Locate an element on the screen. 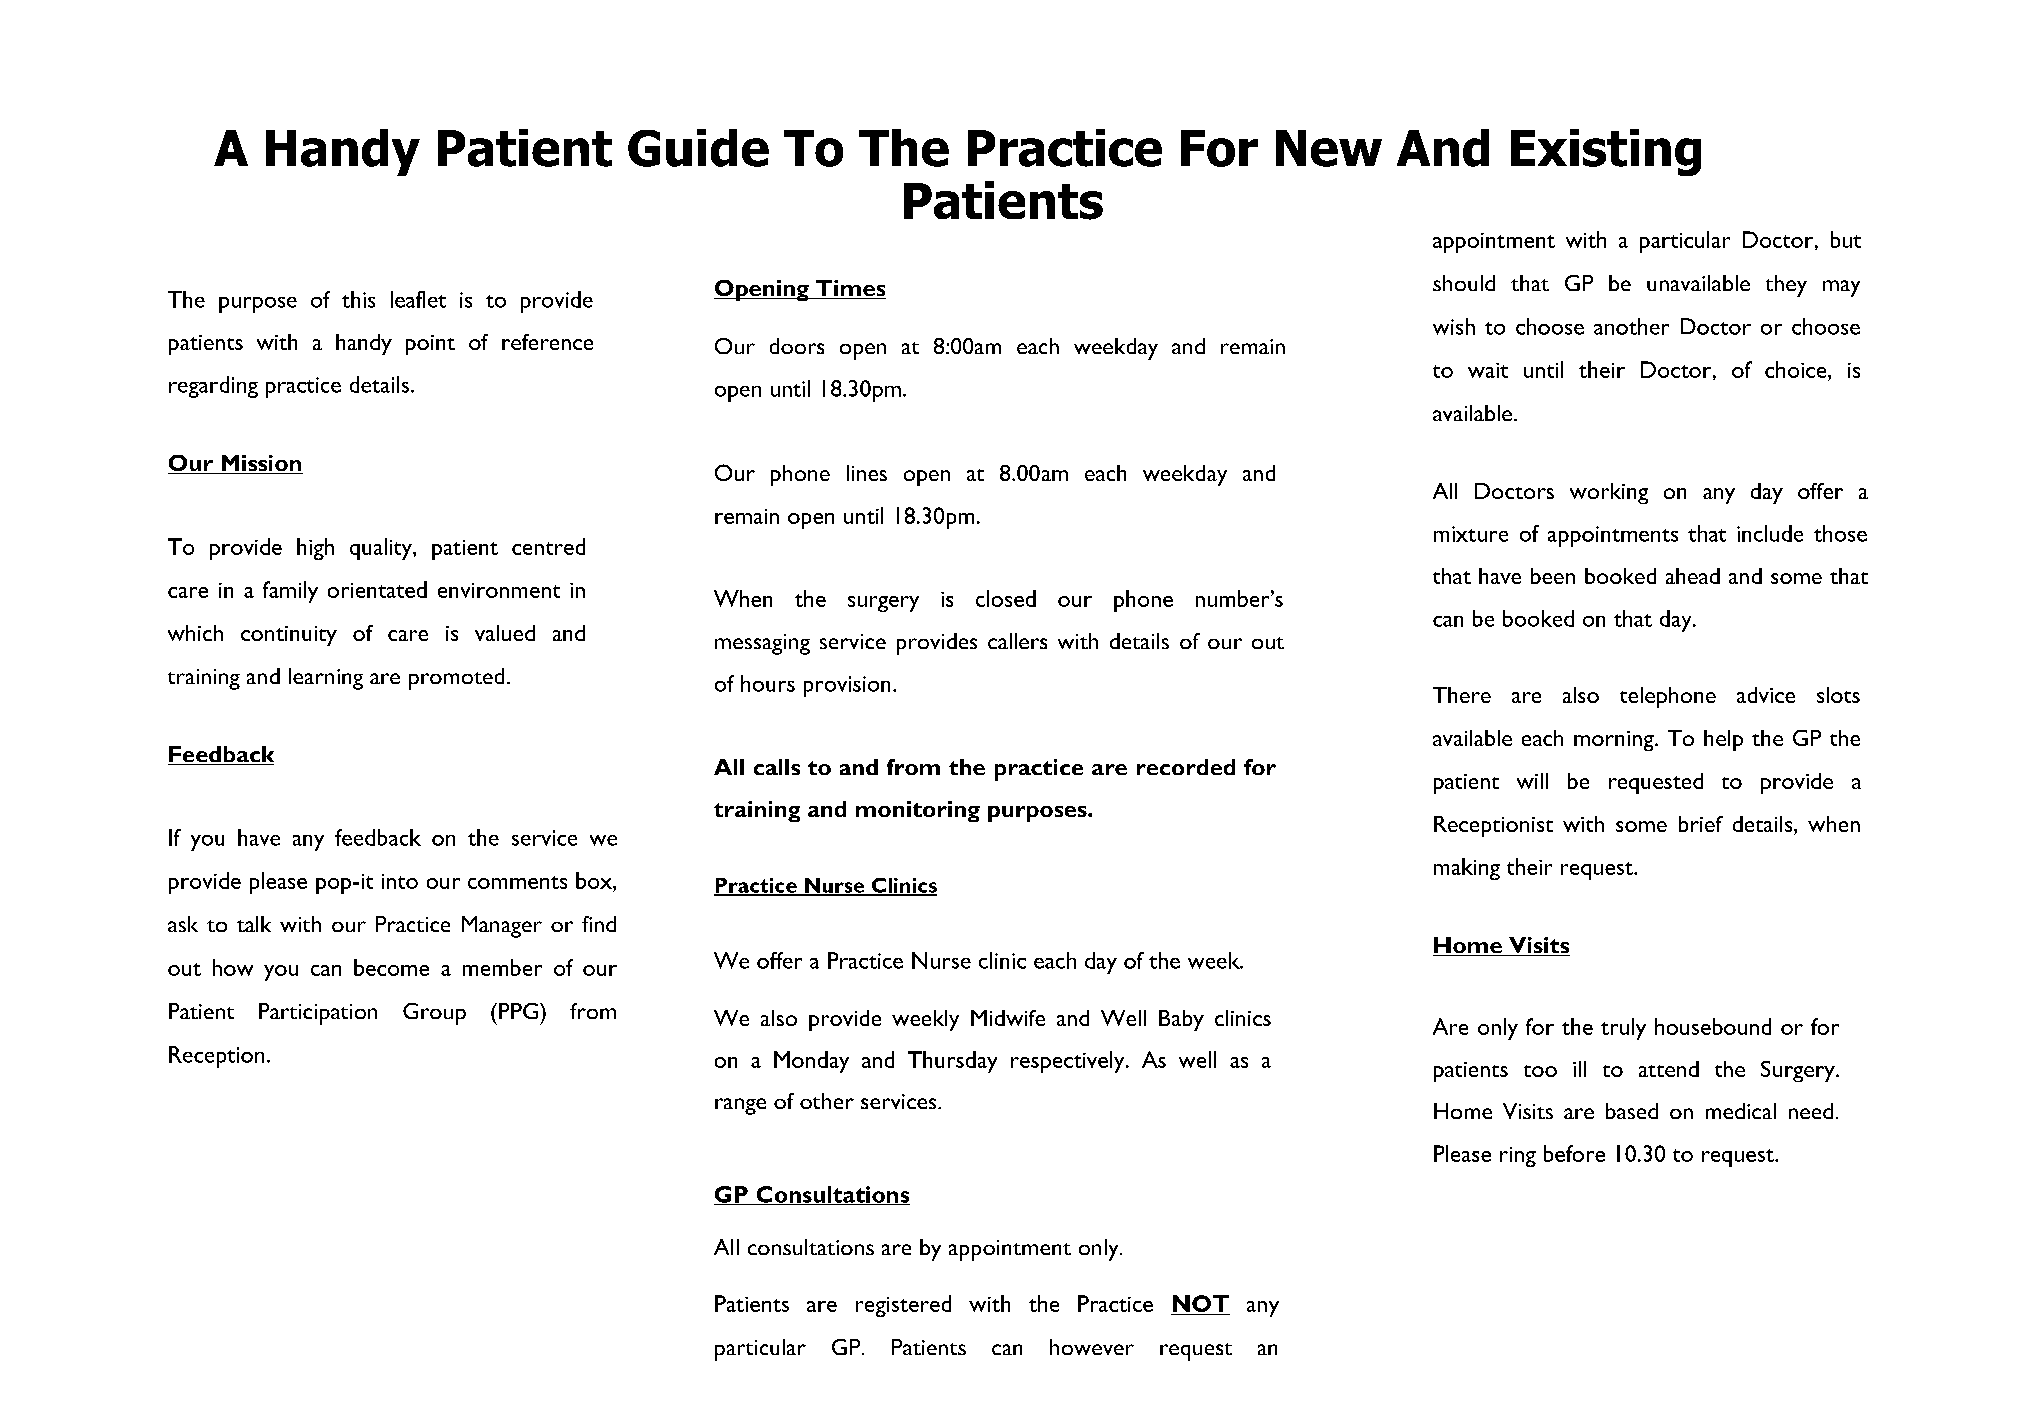  New is located at coordinates (1329, 148).
